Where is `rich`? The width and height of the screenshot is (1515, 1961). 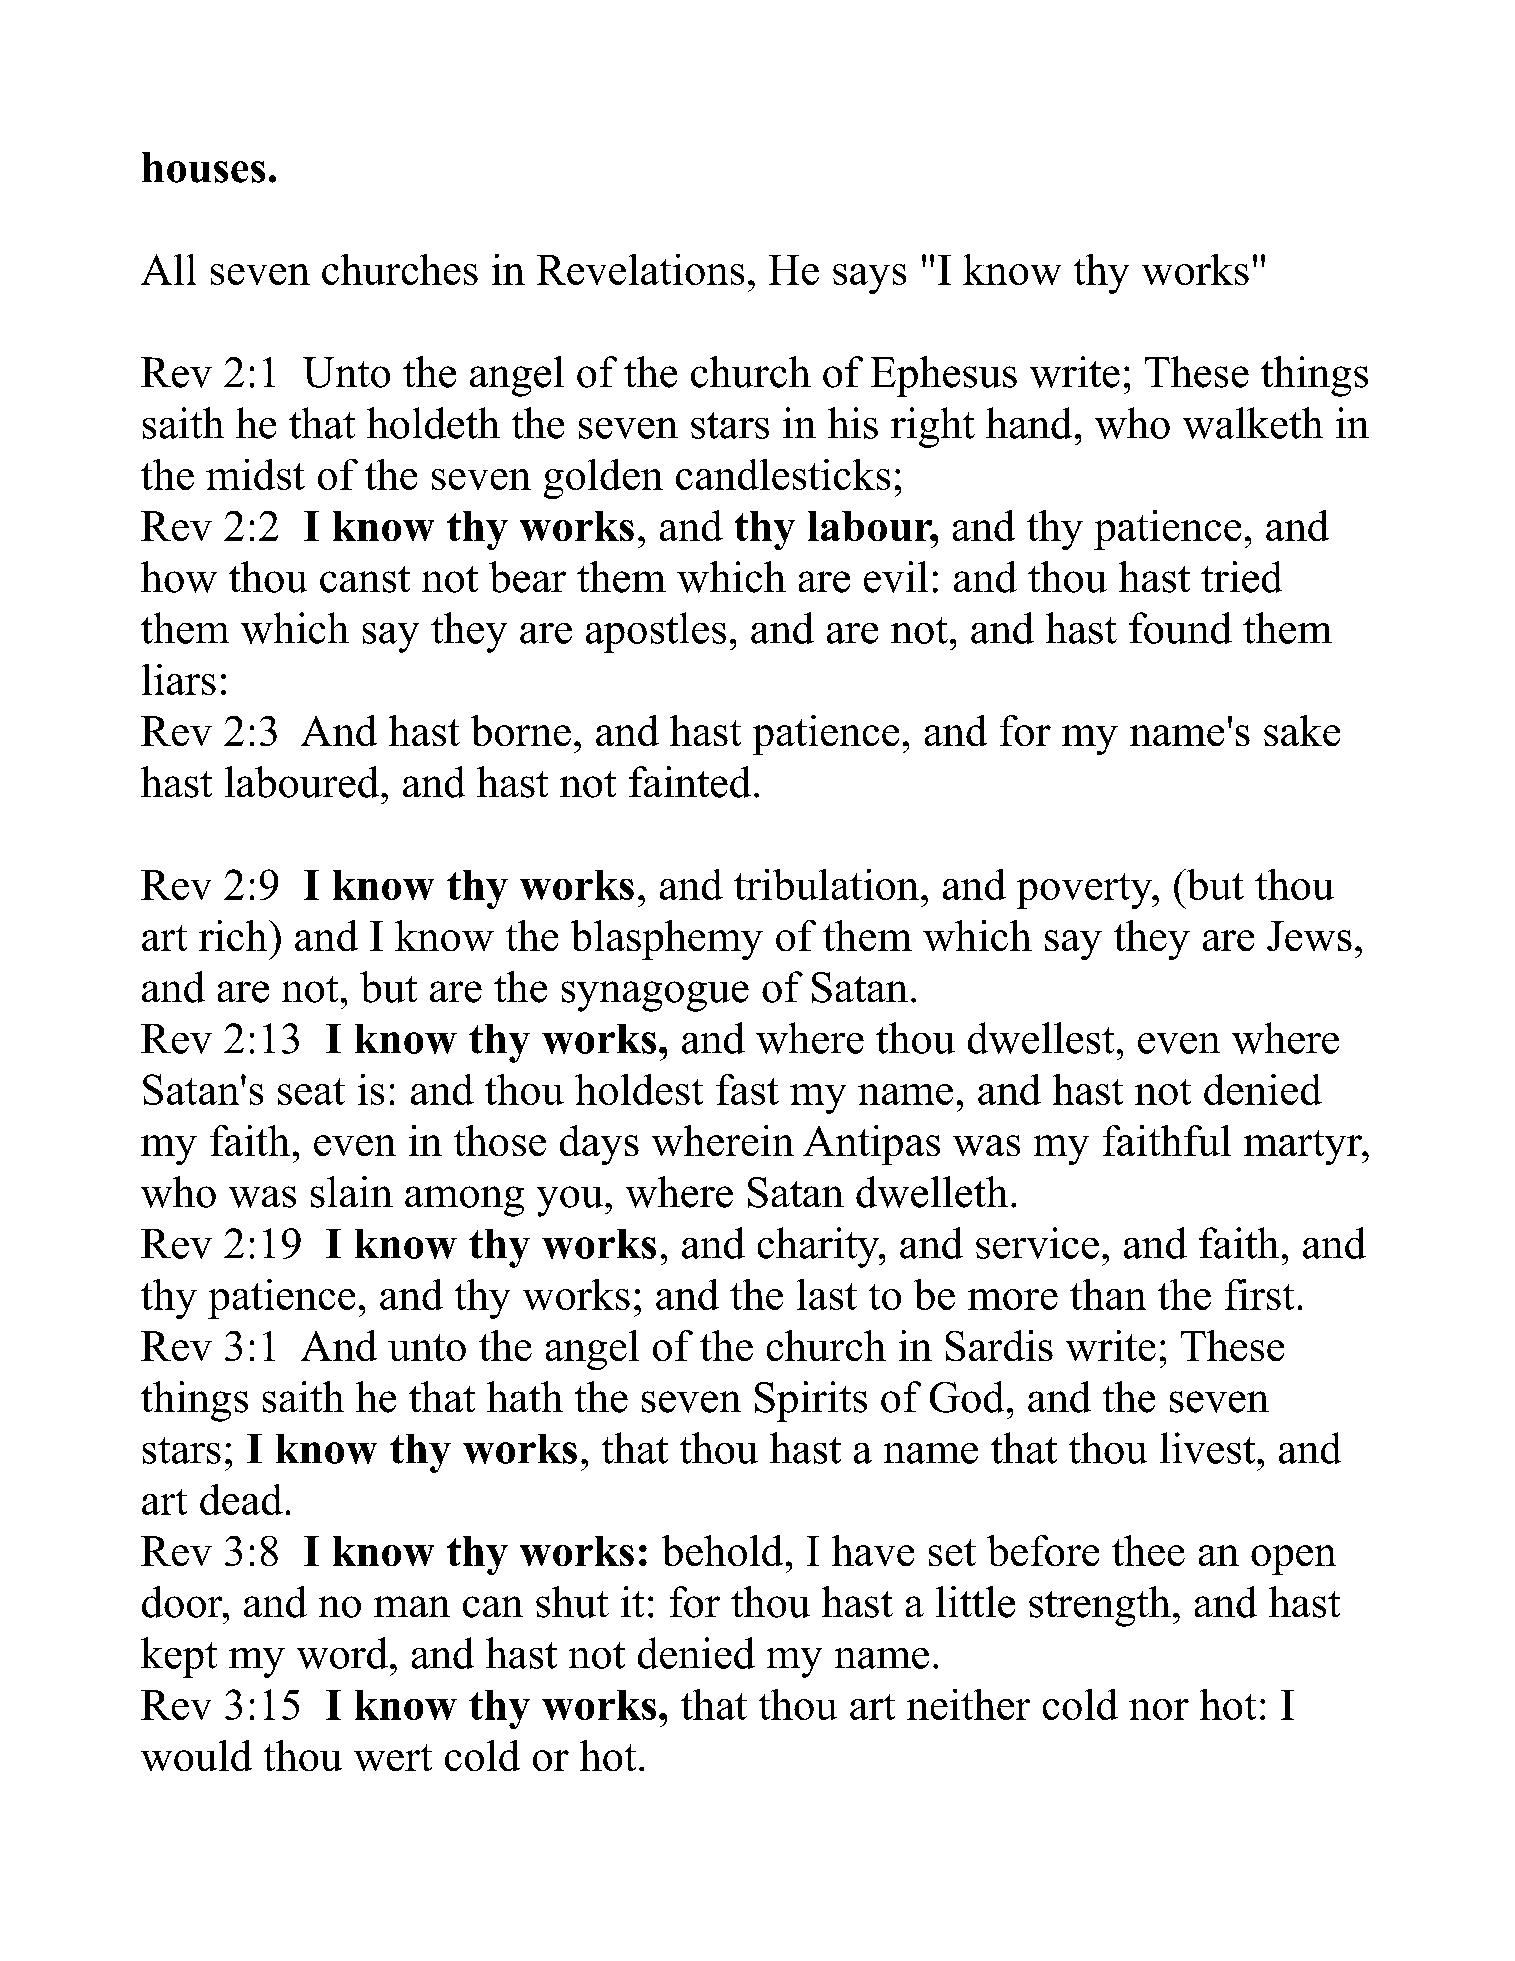
rich is located at coordinates (234, 935).
